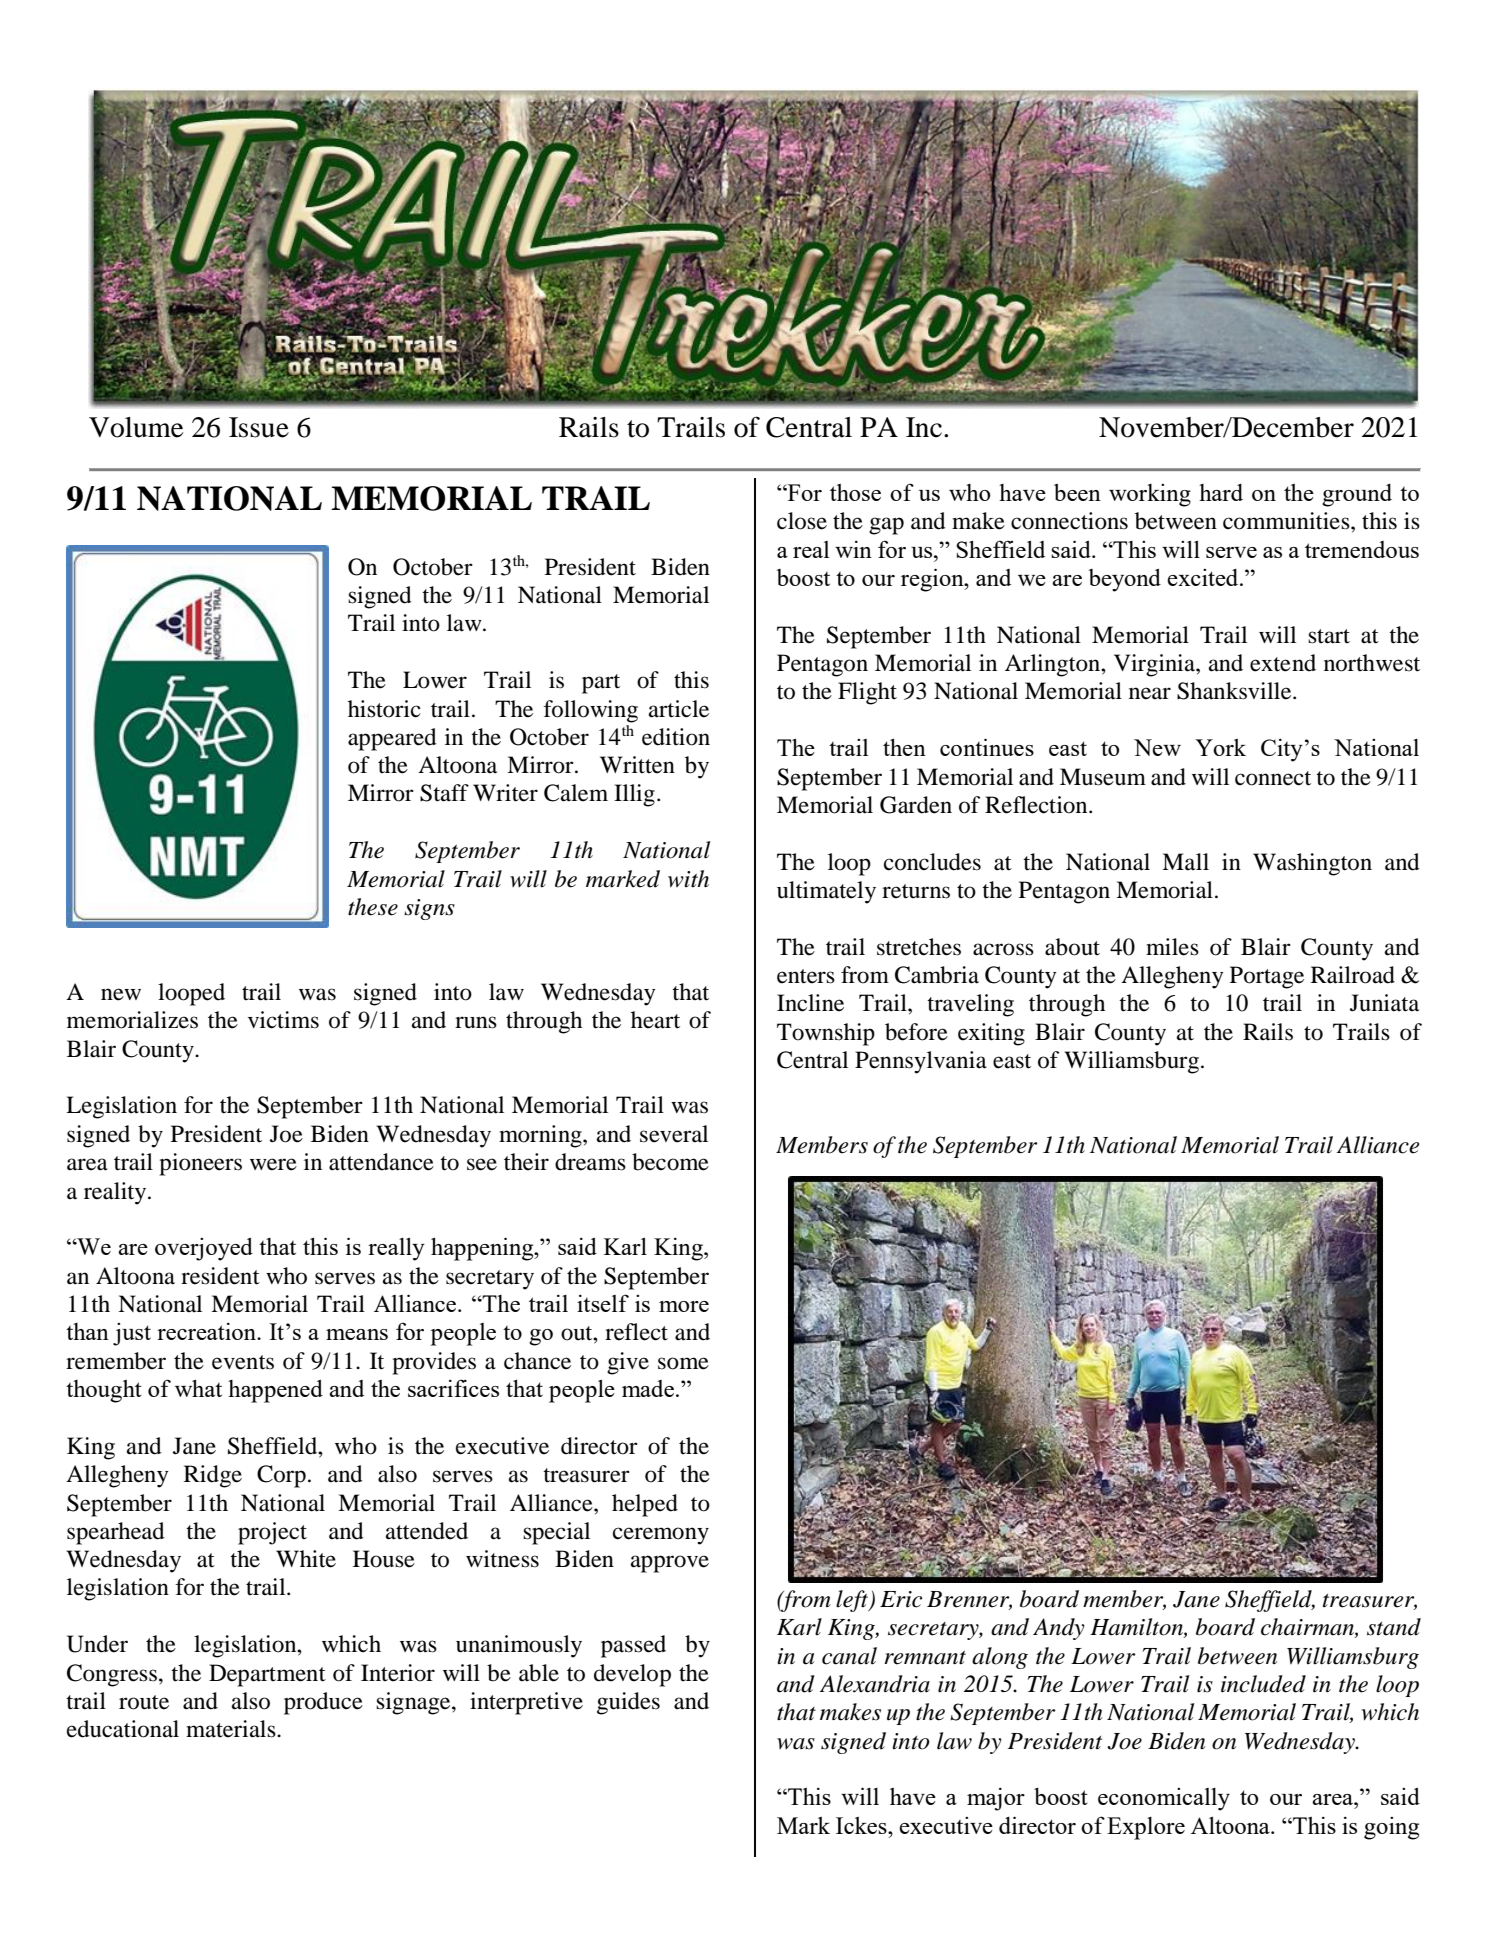 Image resolution: width=1509 pixels, height=1953 pixels. What do you see at coordinates (628, 1703) in the screenshot?
I see `guides` at bounding box center [628, 1703].
